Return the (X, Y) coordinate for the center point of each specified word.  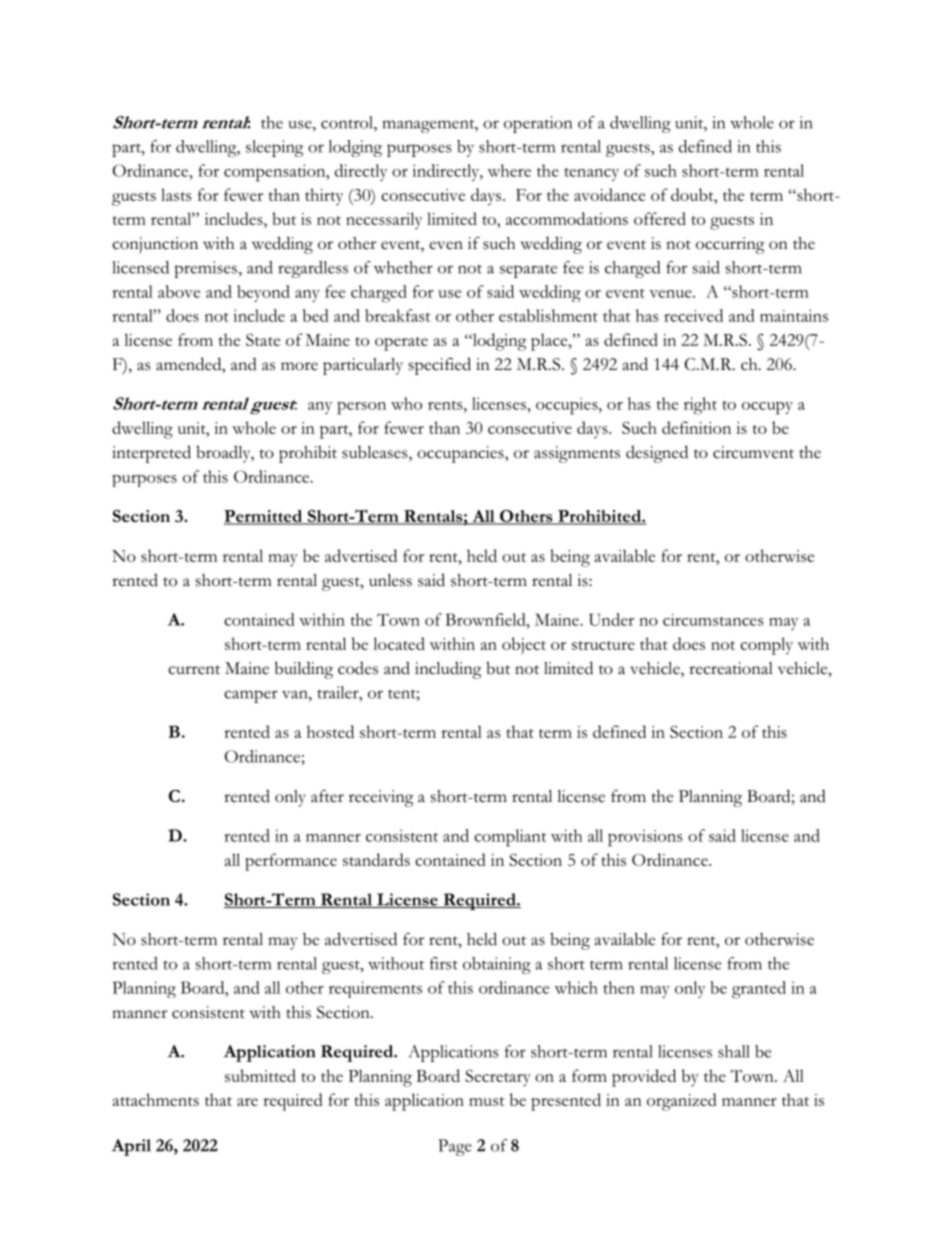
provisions (645, 838)
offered (660, 218)
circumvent (753, 452)
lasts (176, 194)
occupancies (461, 454)
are (247, 1102)
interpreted (151, 454)
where (509, 170)
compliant (510, 838)
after (327, 796)
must (486, 1101)
